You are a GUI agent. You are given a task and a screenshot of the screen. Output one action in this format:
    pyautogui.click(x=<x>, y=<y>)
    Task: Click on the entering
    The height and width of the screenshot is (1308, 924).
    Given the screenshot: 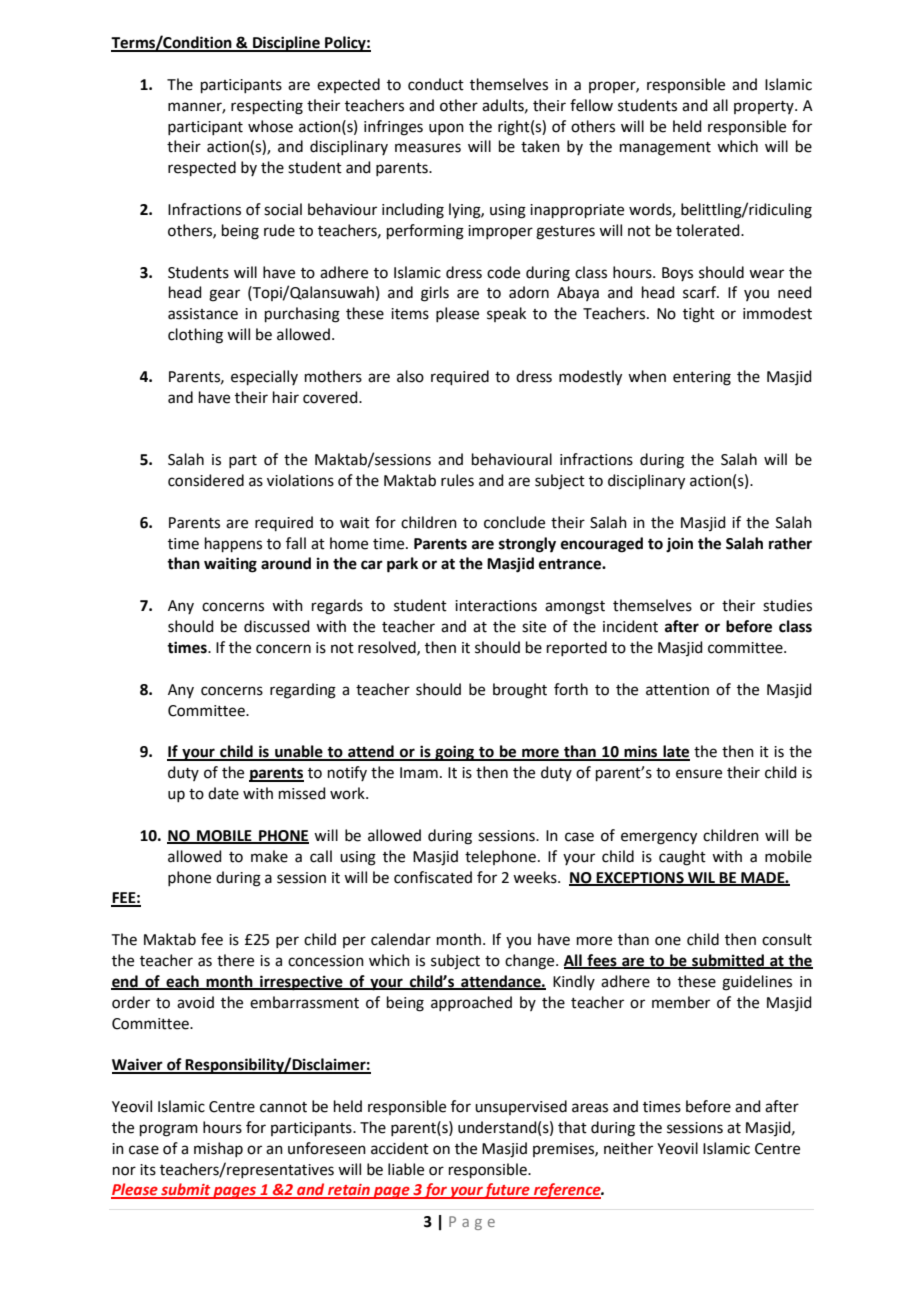 What is the action you would take?
    pyautogui.click(x=702, y=378)
